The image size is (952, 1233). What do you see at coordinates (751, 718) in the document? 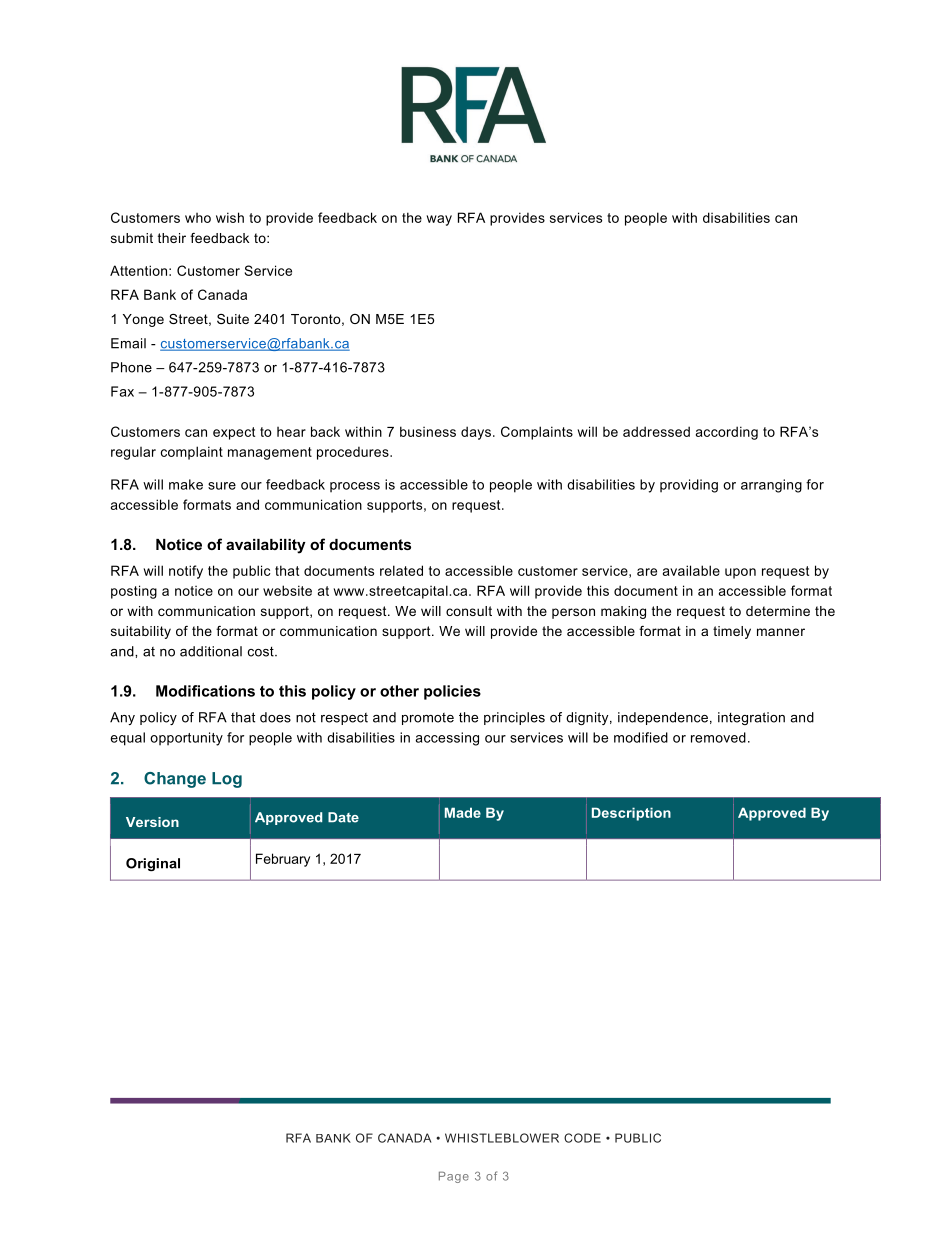
I see `integration` at bounding box center [751, 718].
